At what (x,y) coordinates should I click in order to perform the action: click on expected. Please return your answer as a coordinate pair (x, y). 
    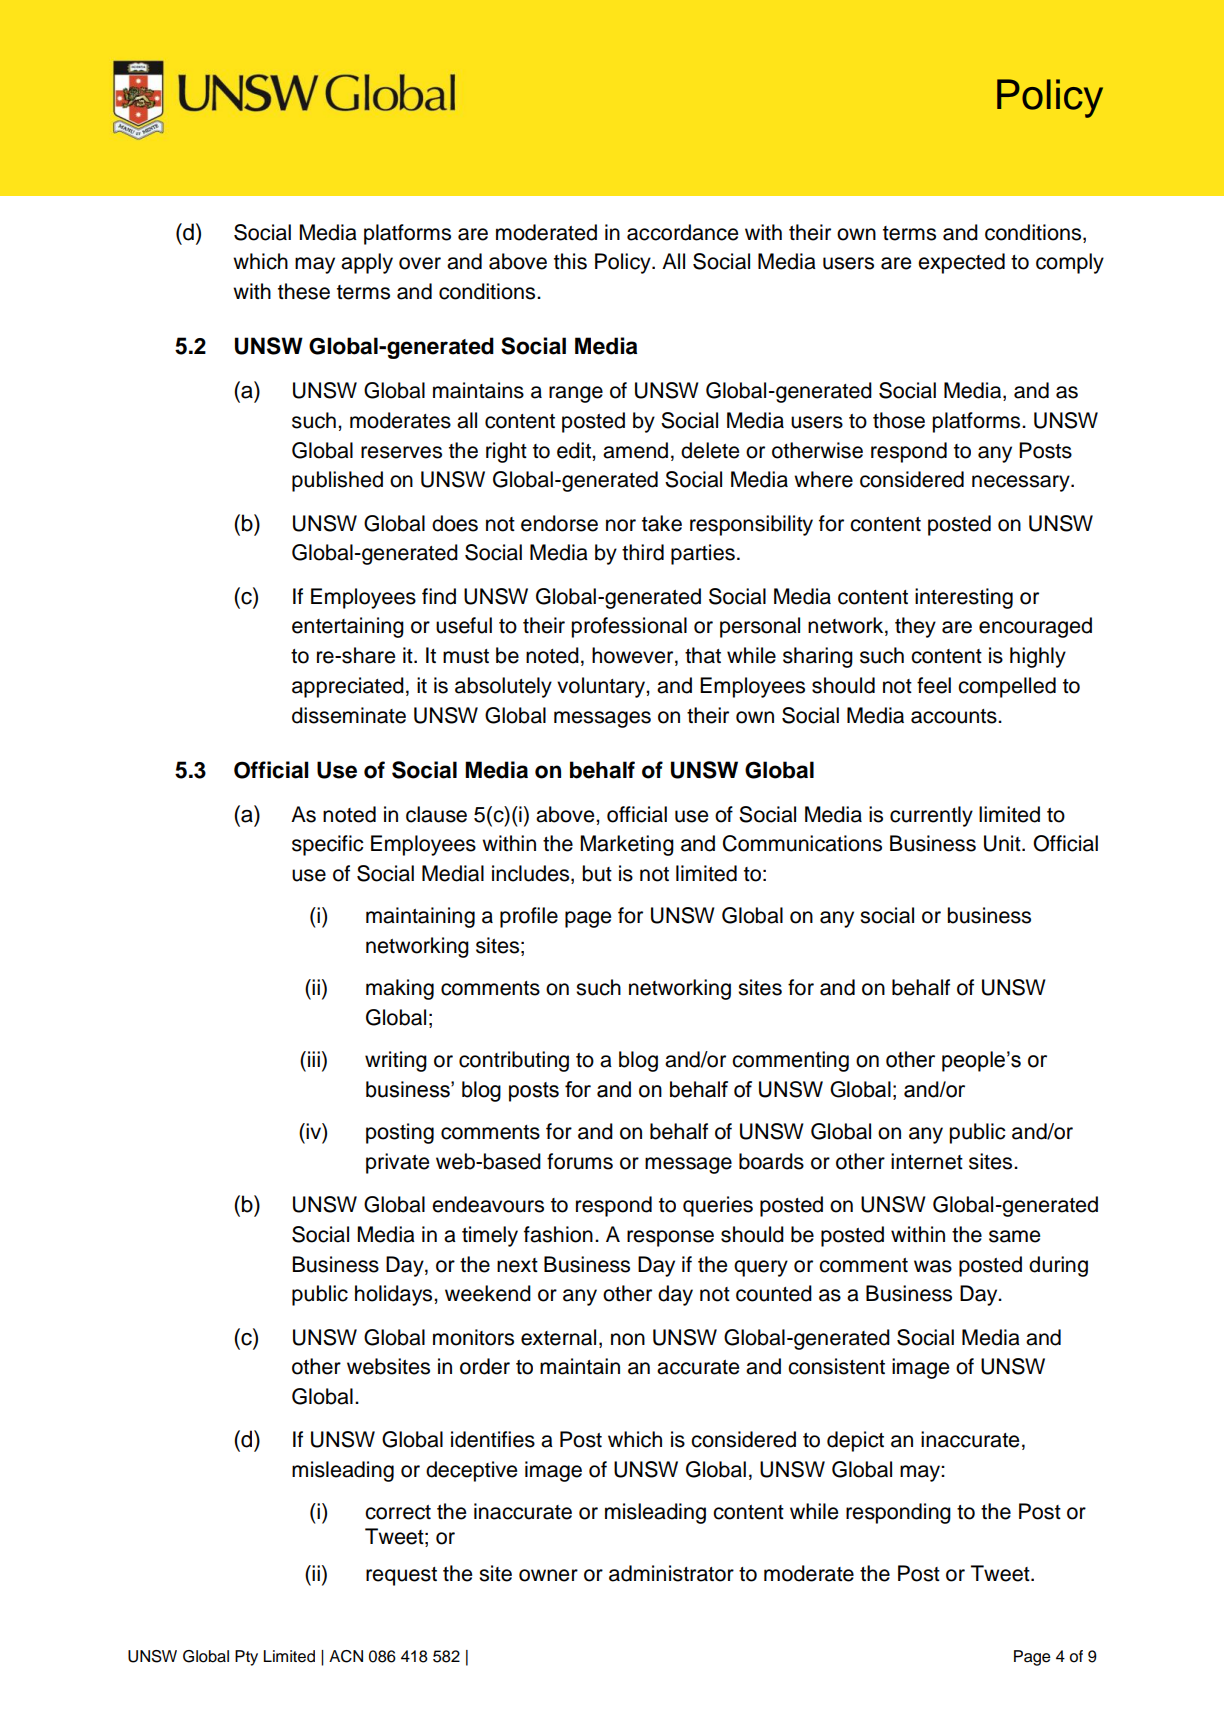
    Looking at the image, I should click on (961, 263).
